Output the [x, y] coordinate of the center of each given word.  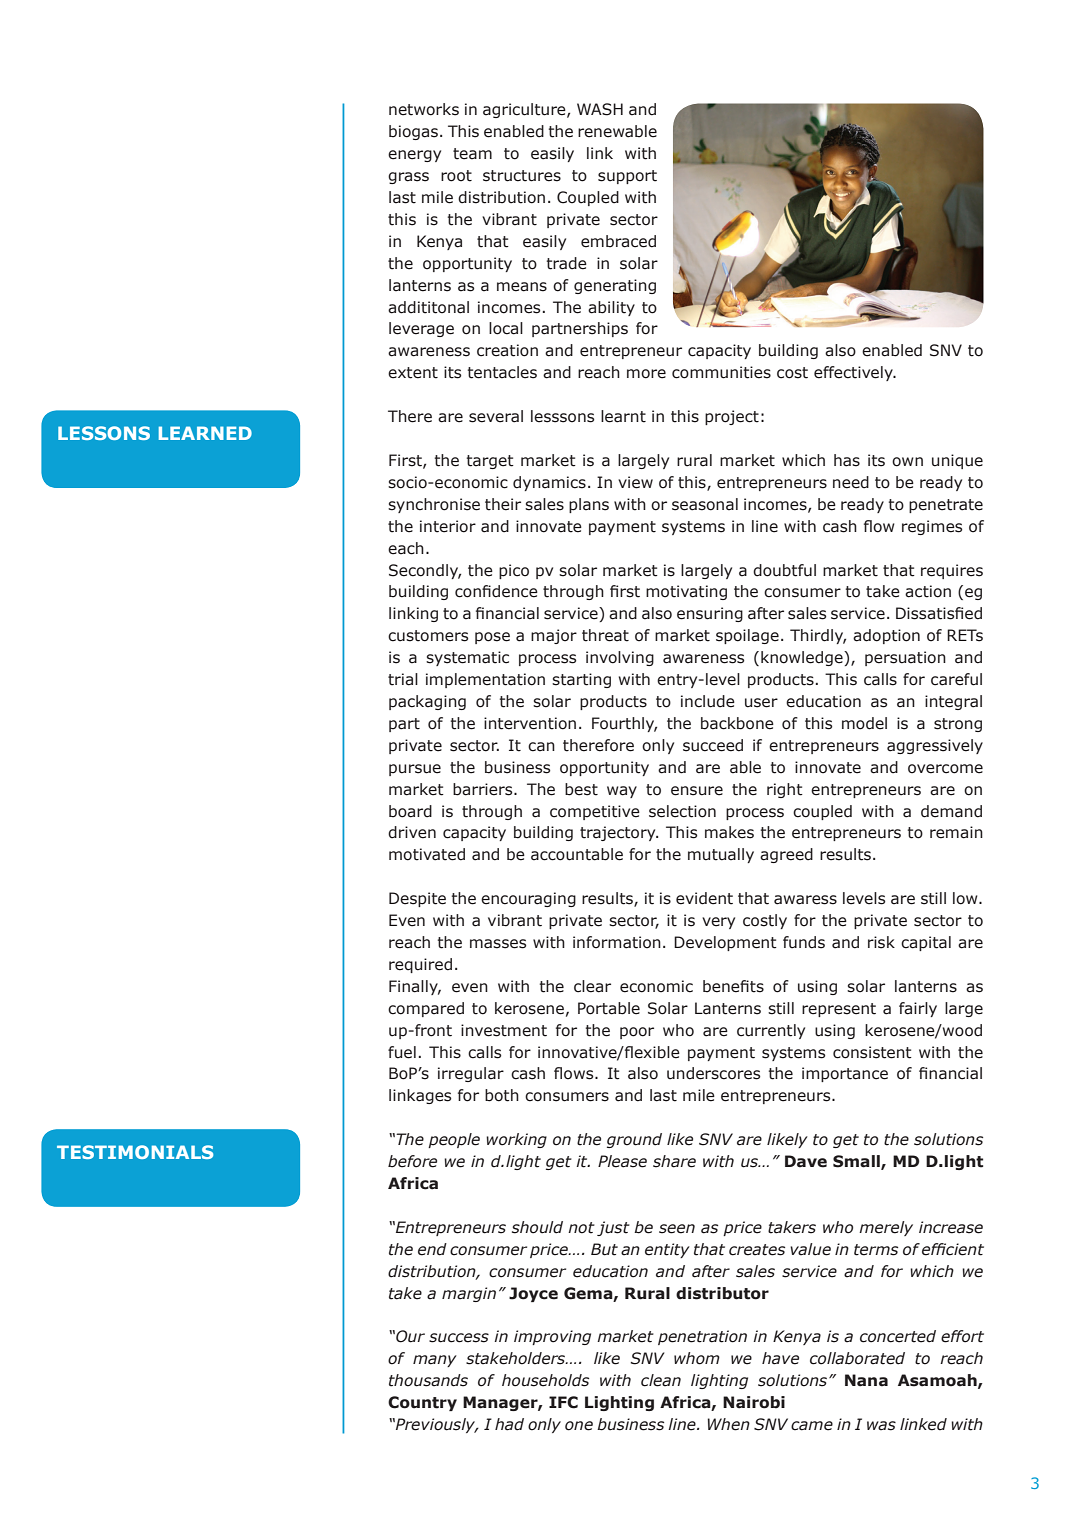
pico [514, 571]
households [545, 1380]
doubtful [784, 570]
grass [408, 178]
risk [881, 942]
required [420, 965]
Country [422, 1403]
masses [498, 944]
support [627, 177]
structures [522, 176]
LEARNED [205, 433]
